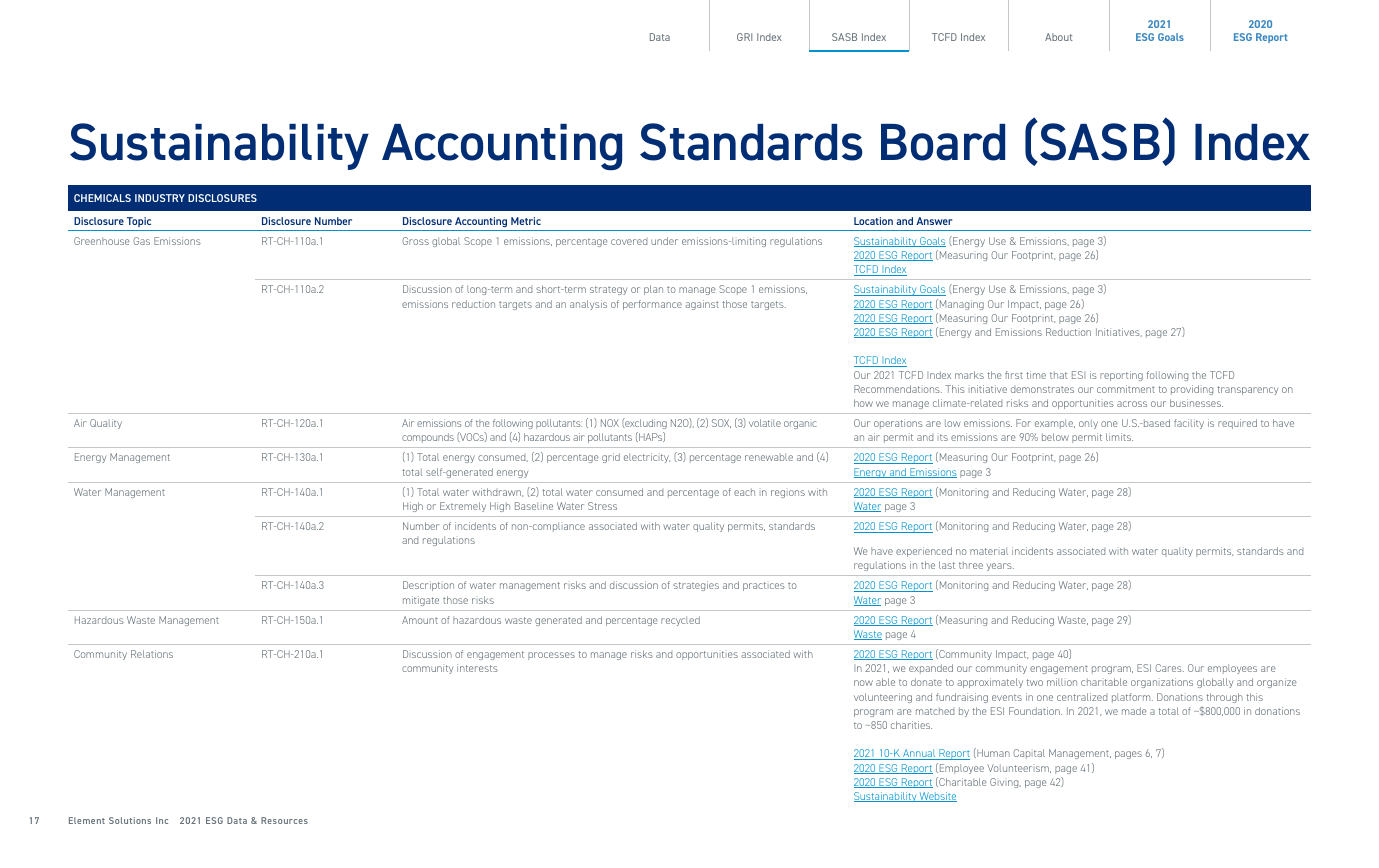 Image resolution: width=1379 pixels, height=868 pixels. I want to click on Resources, so click(284, 820).
